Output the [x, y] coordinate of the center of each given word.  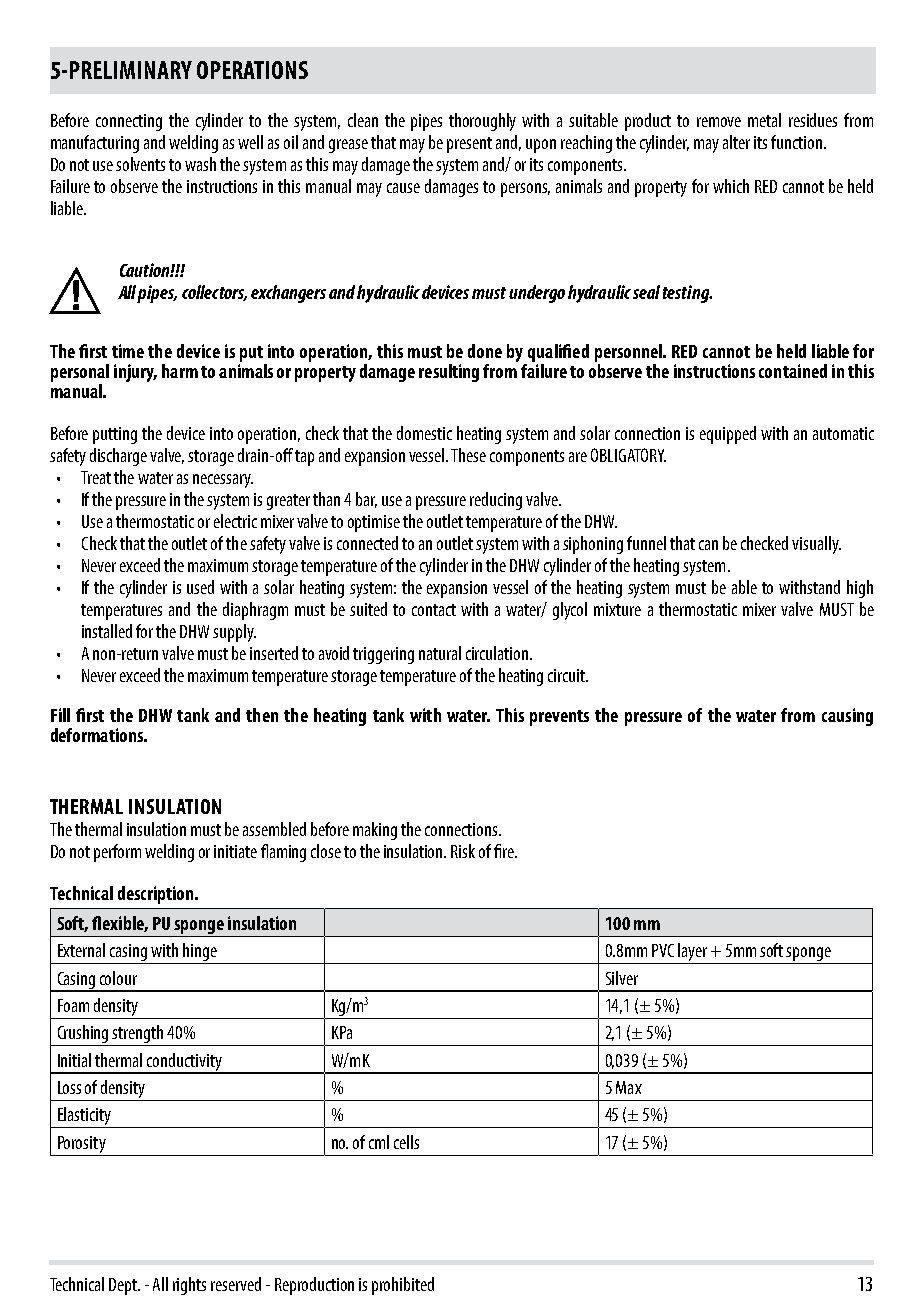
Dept [124, 1286]
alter [736, 142]
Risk [463, 851]
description [157, 895]
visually [816, 545]
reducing [496, 501]
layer [693, 953]
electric [235, 521]
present [469, 145]
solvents [140, 164]
